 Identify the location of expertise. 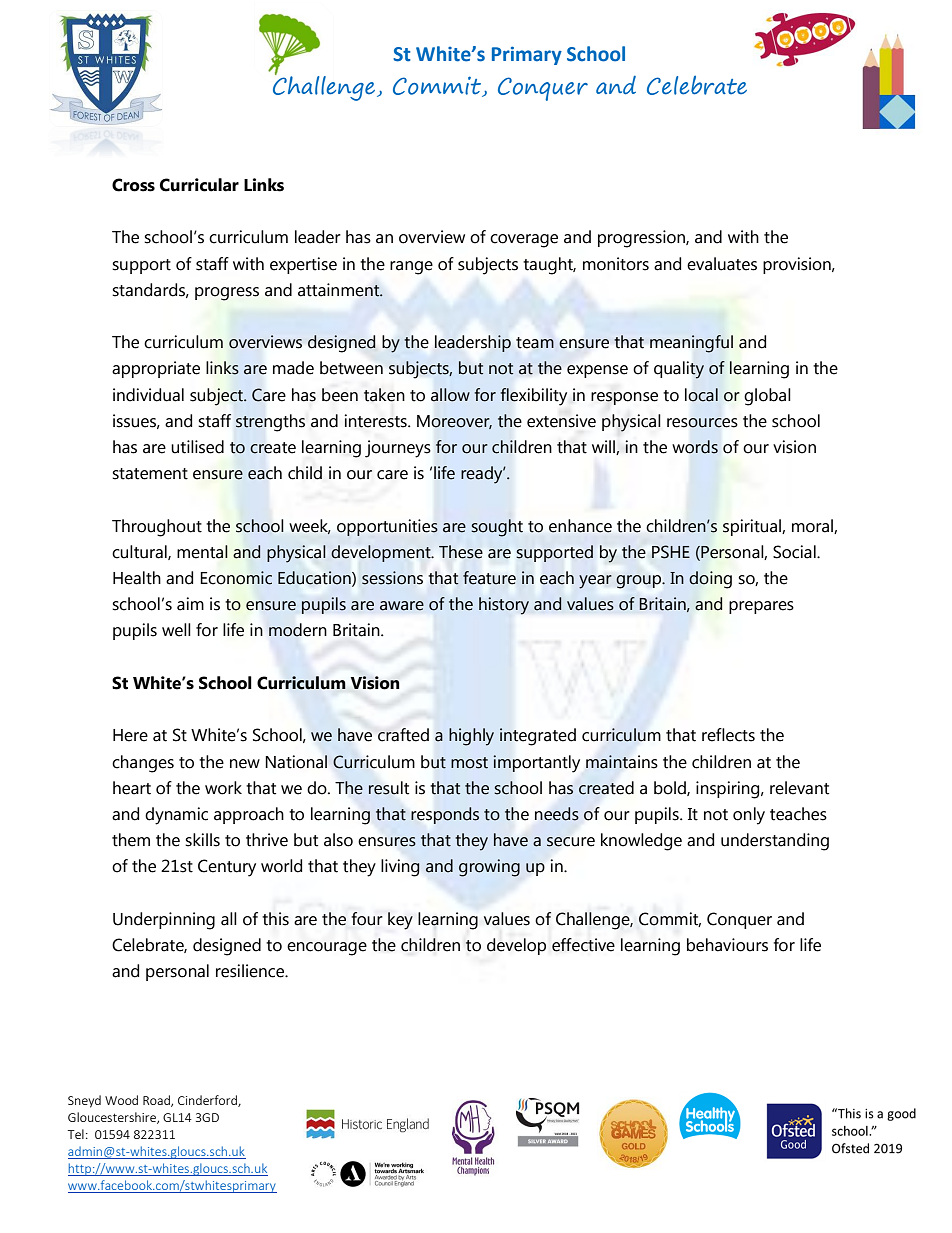
(303, 265).
